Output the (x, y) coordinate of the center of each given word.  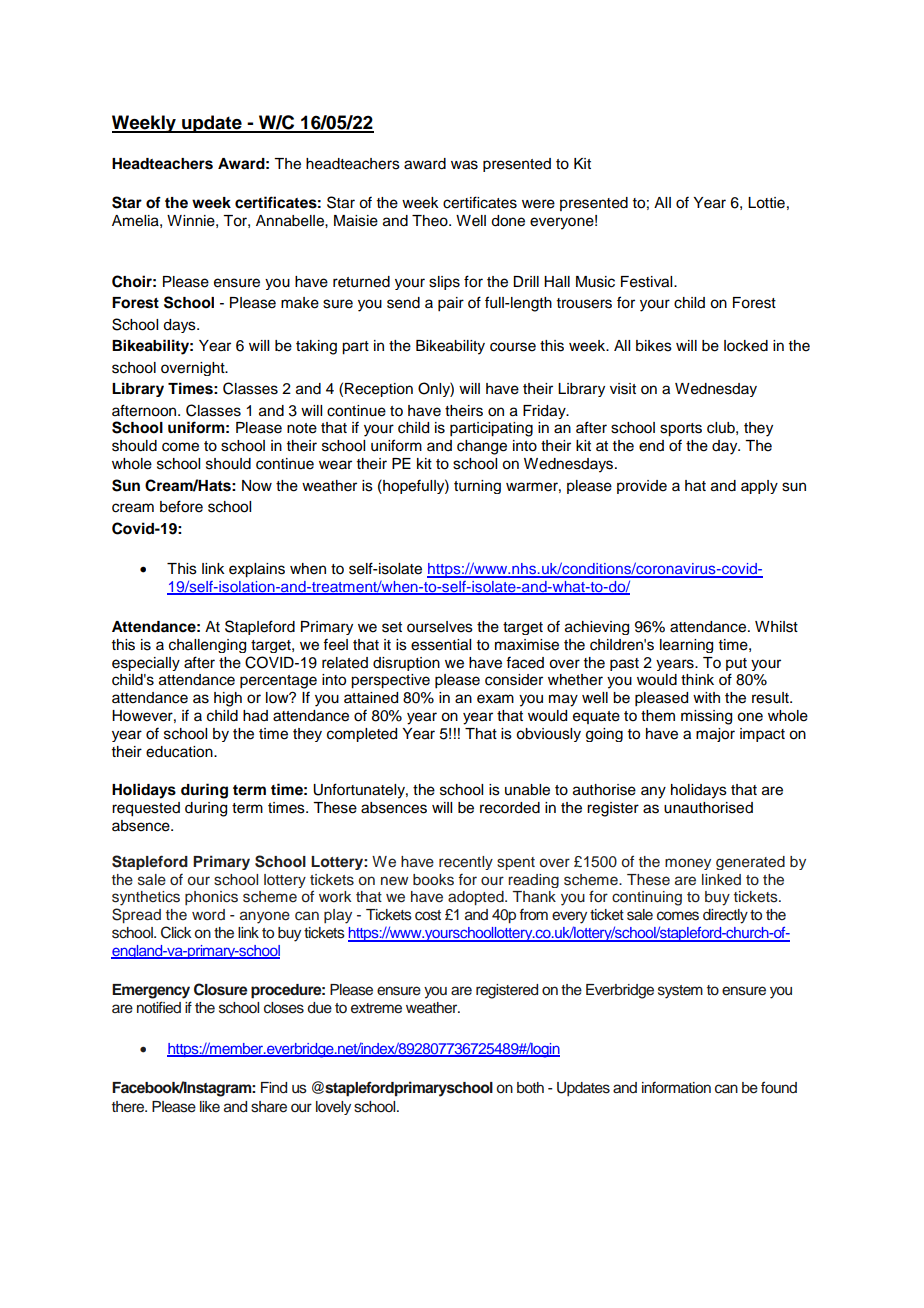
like (210, 1106)
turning (477, 487)
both (530, 1088)
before (181, 506)
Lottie (766, 203)
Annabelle (291, 221)
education (180, 752)
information (676, 1088)
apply (759, 487)
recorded (510, 808)
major (715, 735)
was (464, 165)
